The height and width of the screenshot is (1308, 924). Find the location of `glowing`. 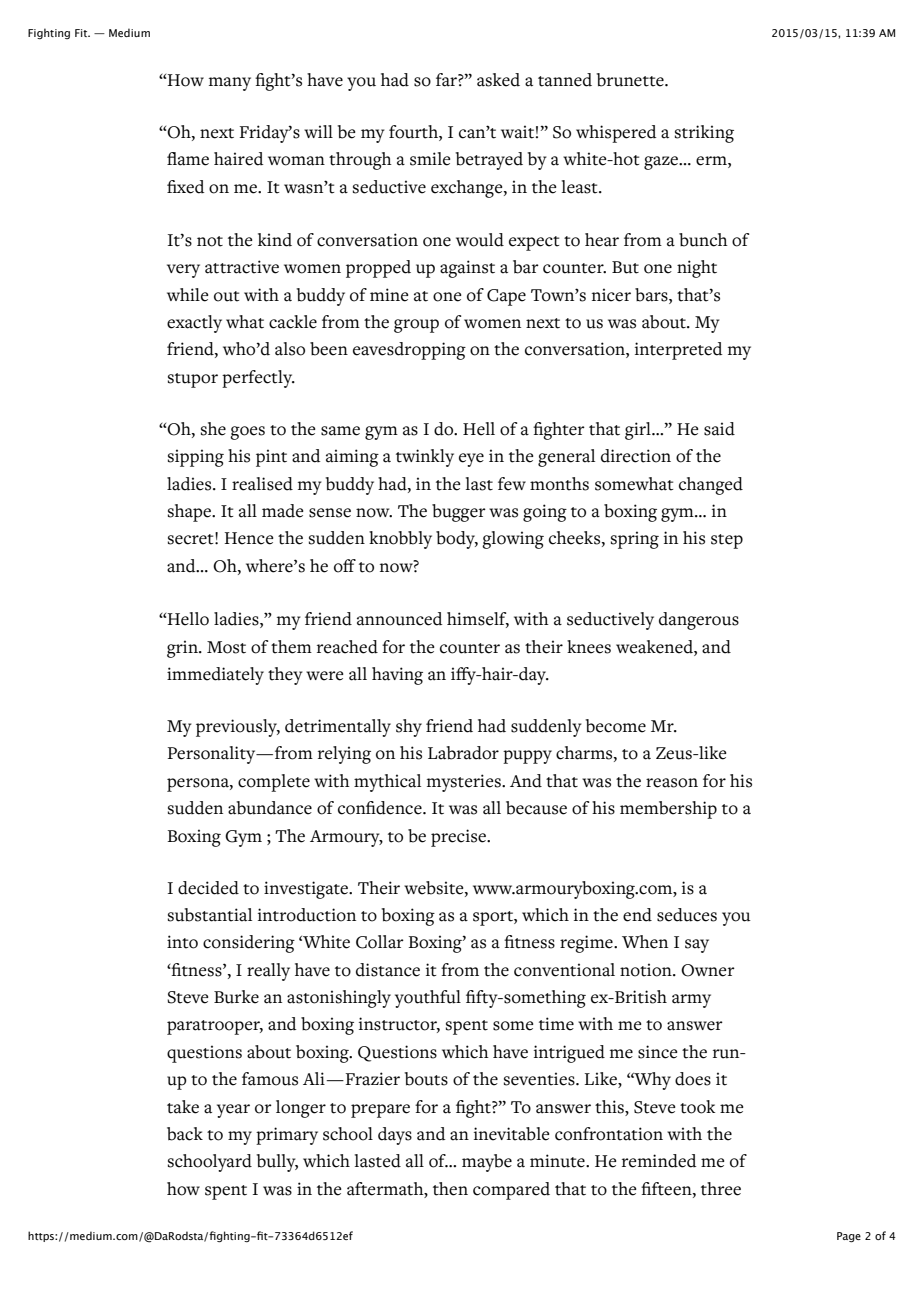

glowing is located at coordinates (513, 540).
